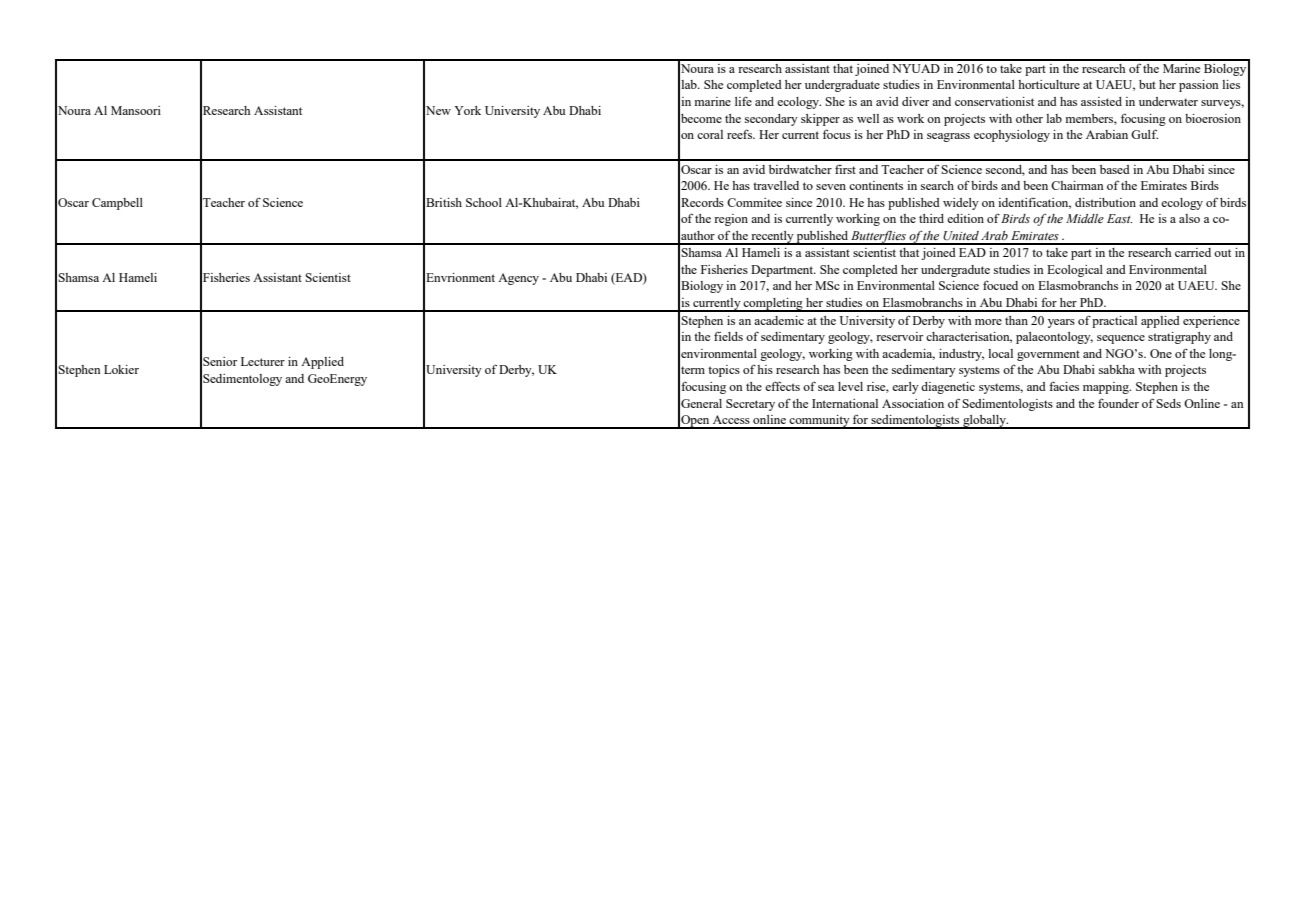  Describe the element at coordinates (743, 101) in the image. I see `life` at that location.
